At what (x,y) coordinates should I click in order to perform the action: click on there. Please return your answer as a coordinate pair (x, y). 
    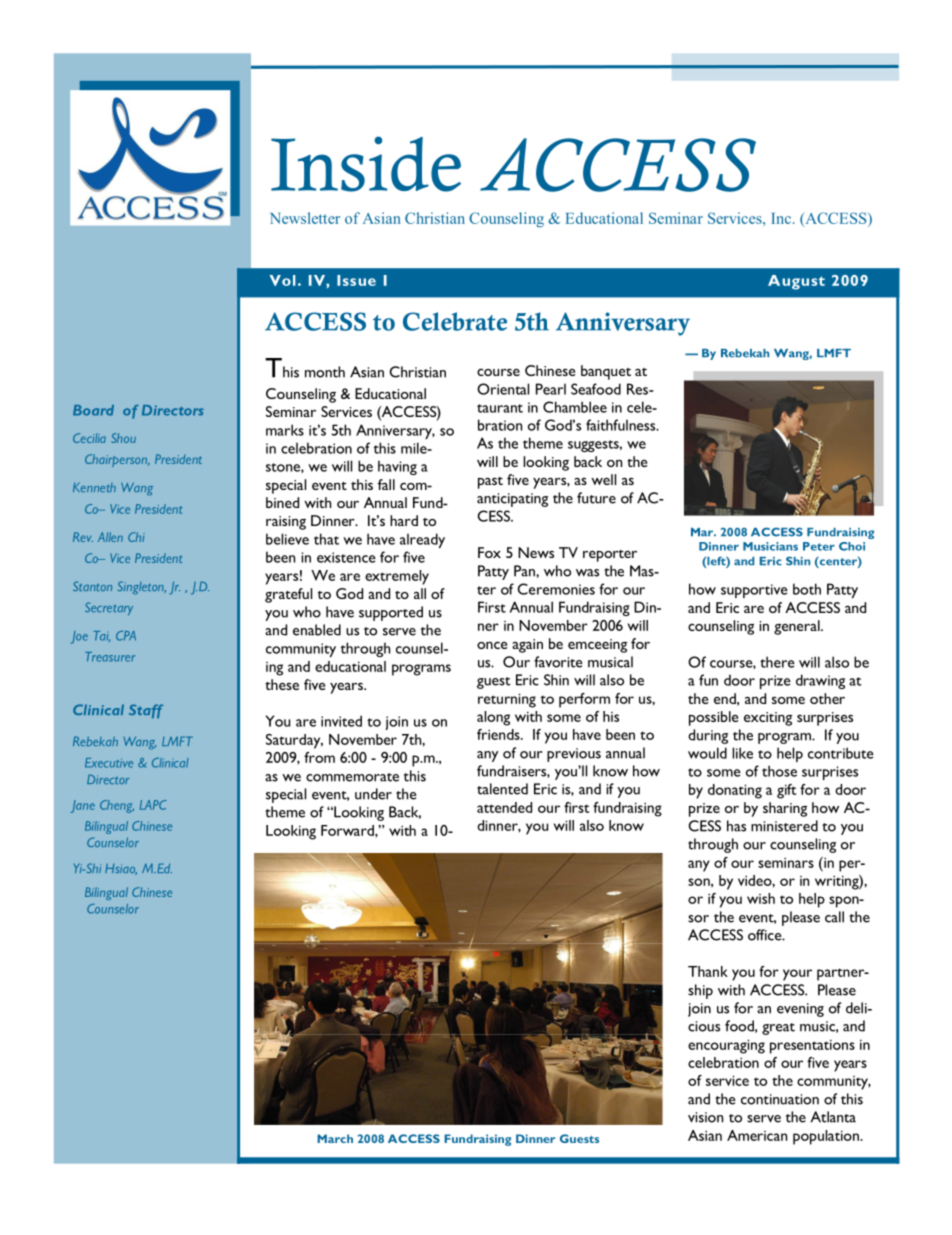
    Looking at the image, I should click on (777, 662).
